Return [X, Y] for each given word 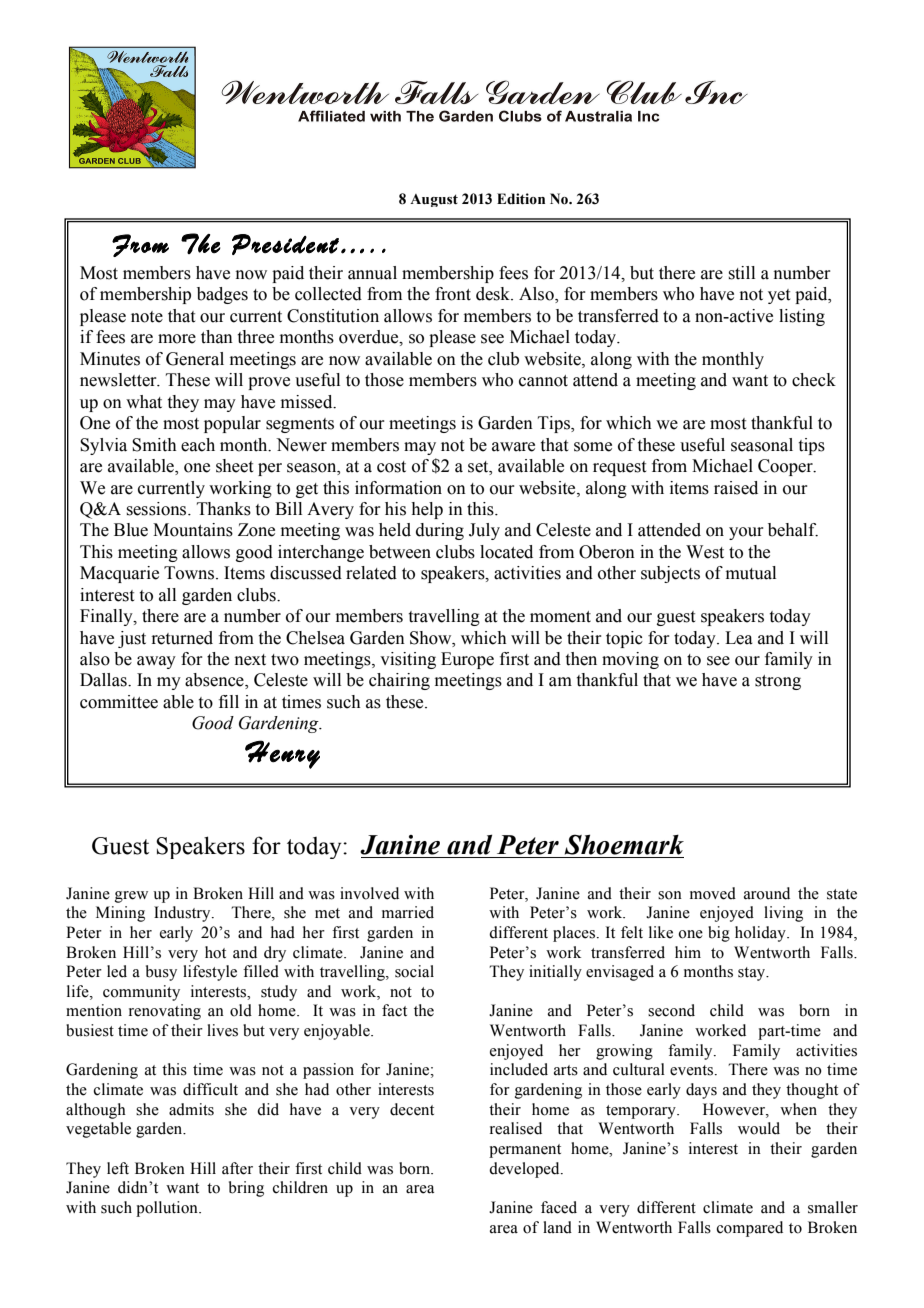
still [741, 273]
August [434, 200]
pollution [168, 1209]
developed [525, 1170]
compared [750, 1229]
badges [222, 295]
